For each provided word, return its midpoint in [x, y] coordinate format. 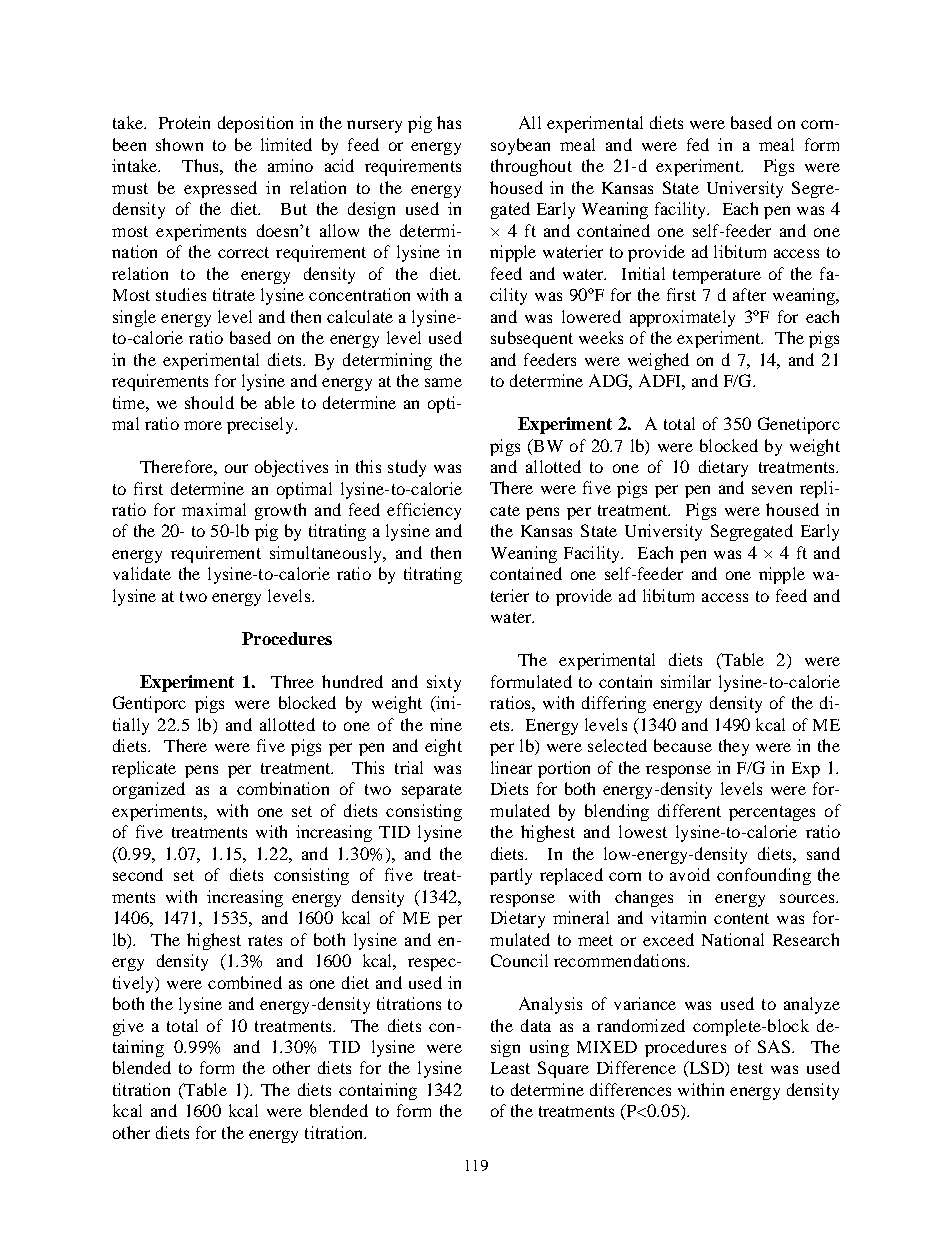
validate [142, 573]
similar [686, 681]
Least [510, 1068]
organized [149, 790]
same [443, 382]
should [209, 402]
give [128, 1027]
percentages [772, 813]
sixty [444, 683]
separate [432, 791]
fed [698, 144]
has [449, 122]
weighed [658, 361]
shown [179, 144]
